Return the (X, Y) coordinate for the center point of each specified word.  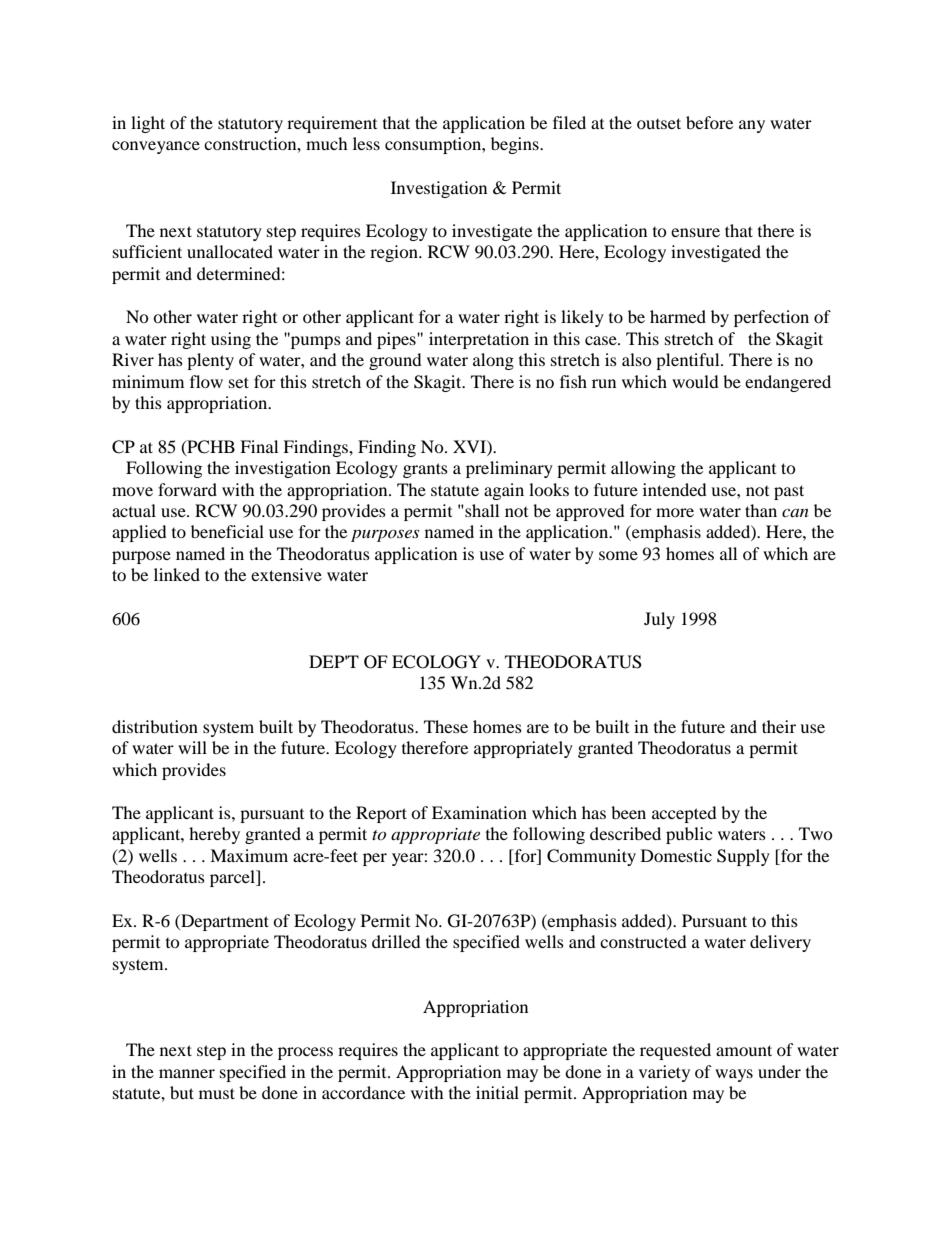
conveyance (156, 147)
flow (206, 381)
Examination (479, 812)
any (752, 126)
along (493, 361)
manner (187, 1073)
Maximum (249, 855)
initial (497, 1092)
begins (516, 145)
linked (177, 574)
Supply (743, 857)
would (695, 381)
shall (481, 510)
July (659, 620)
